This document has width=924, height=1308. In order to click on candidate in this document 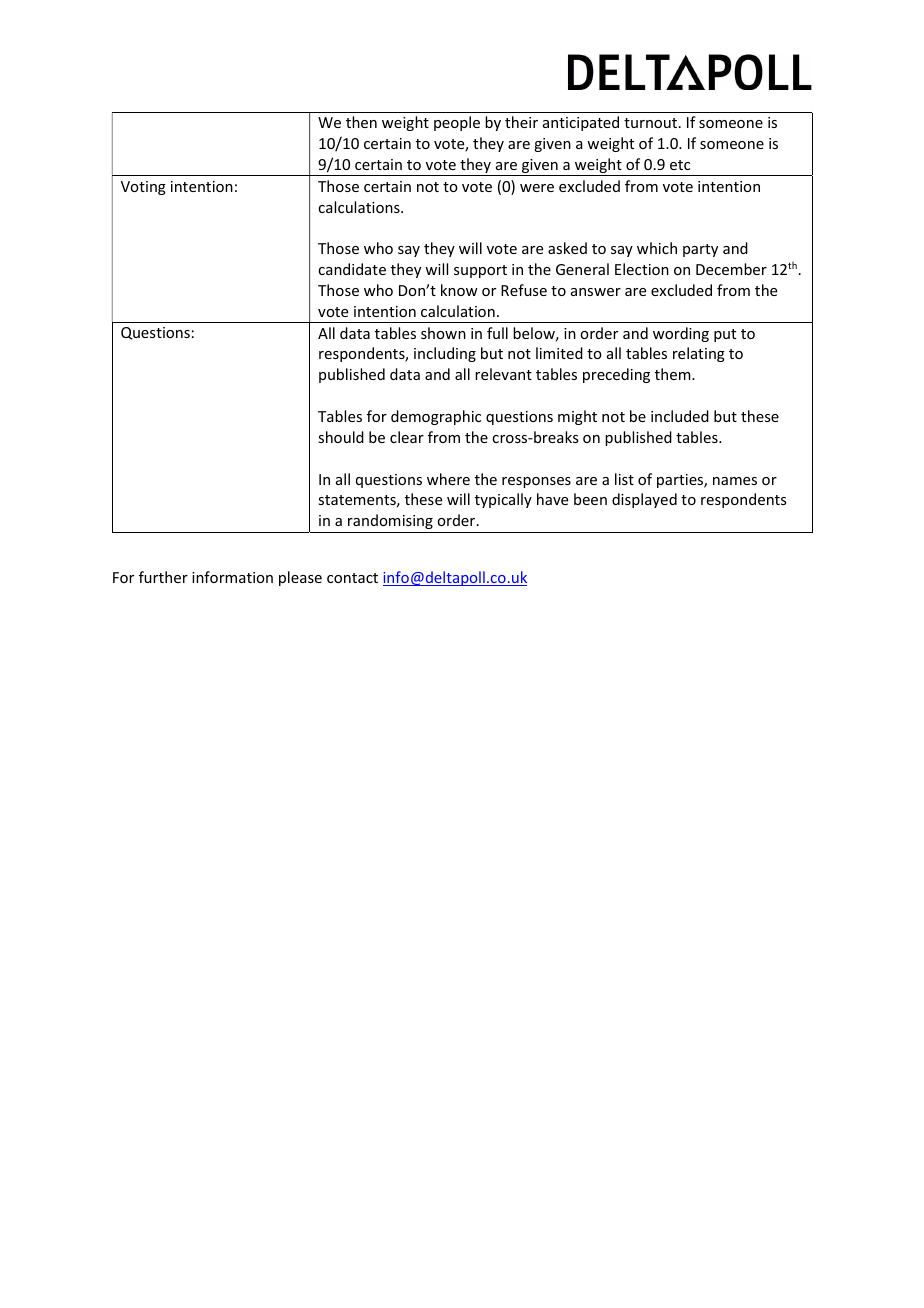, I will do `click(352, 269)`.
